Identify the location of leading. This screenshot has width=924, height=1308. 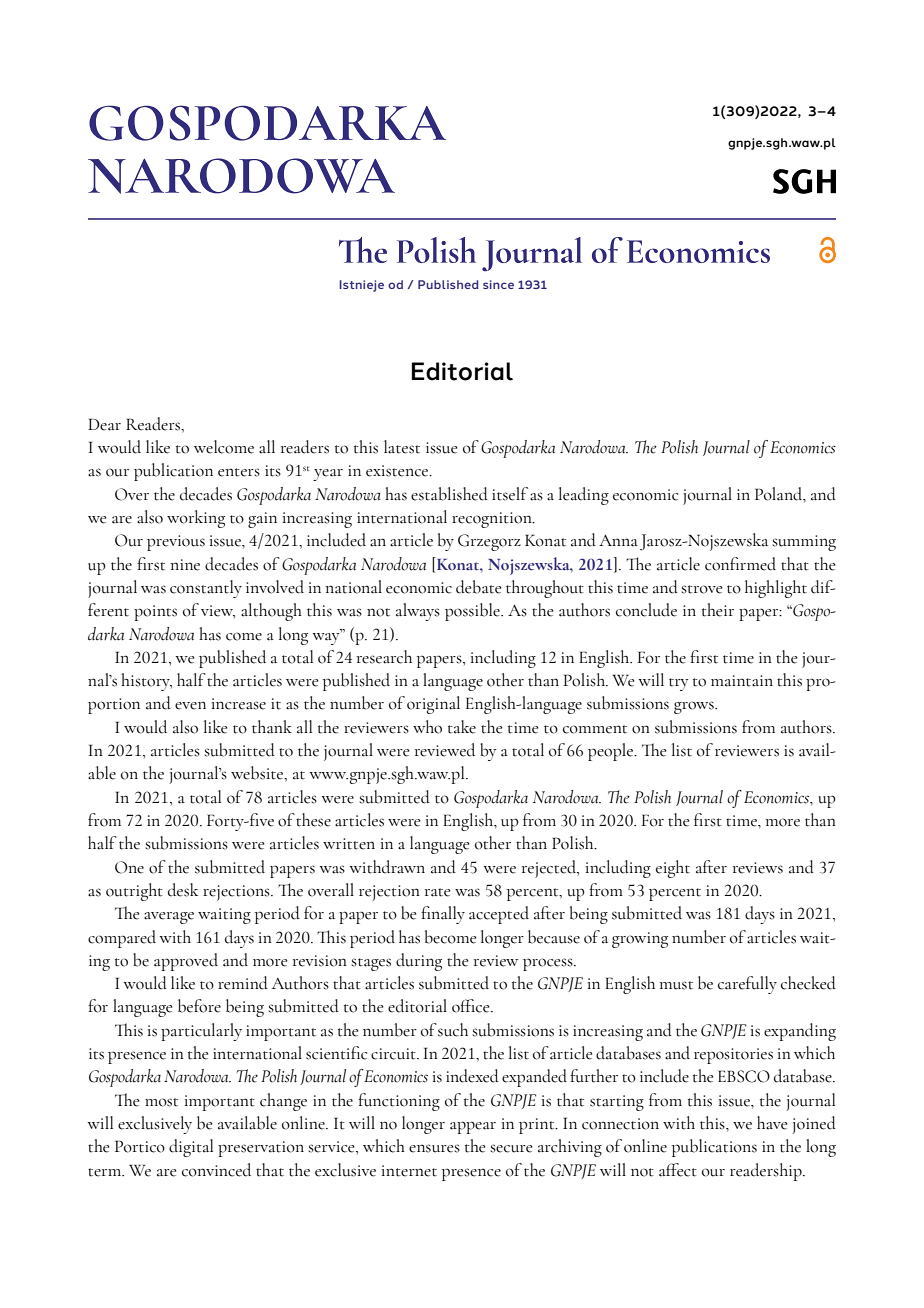
(584, 496).
